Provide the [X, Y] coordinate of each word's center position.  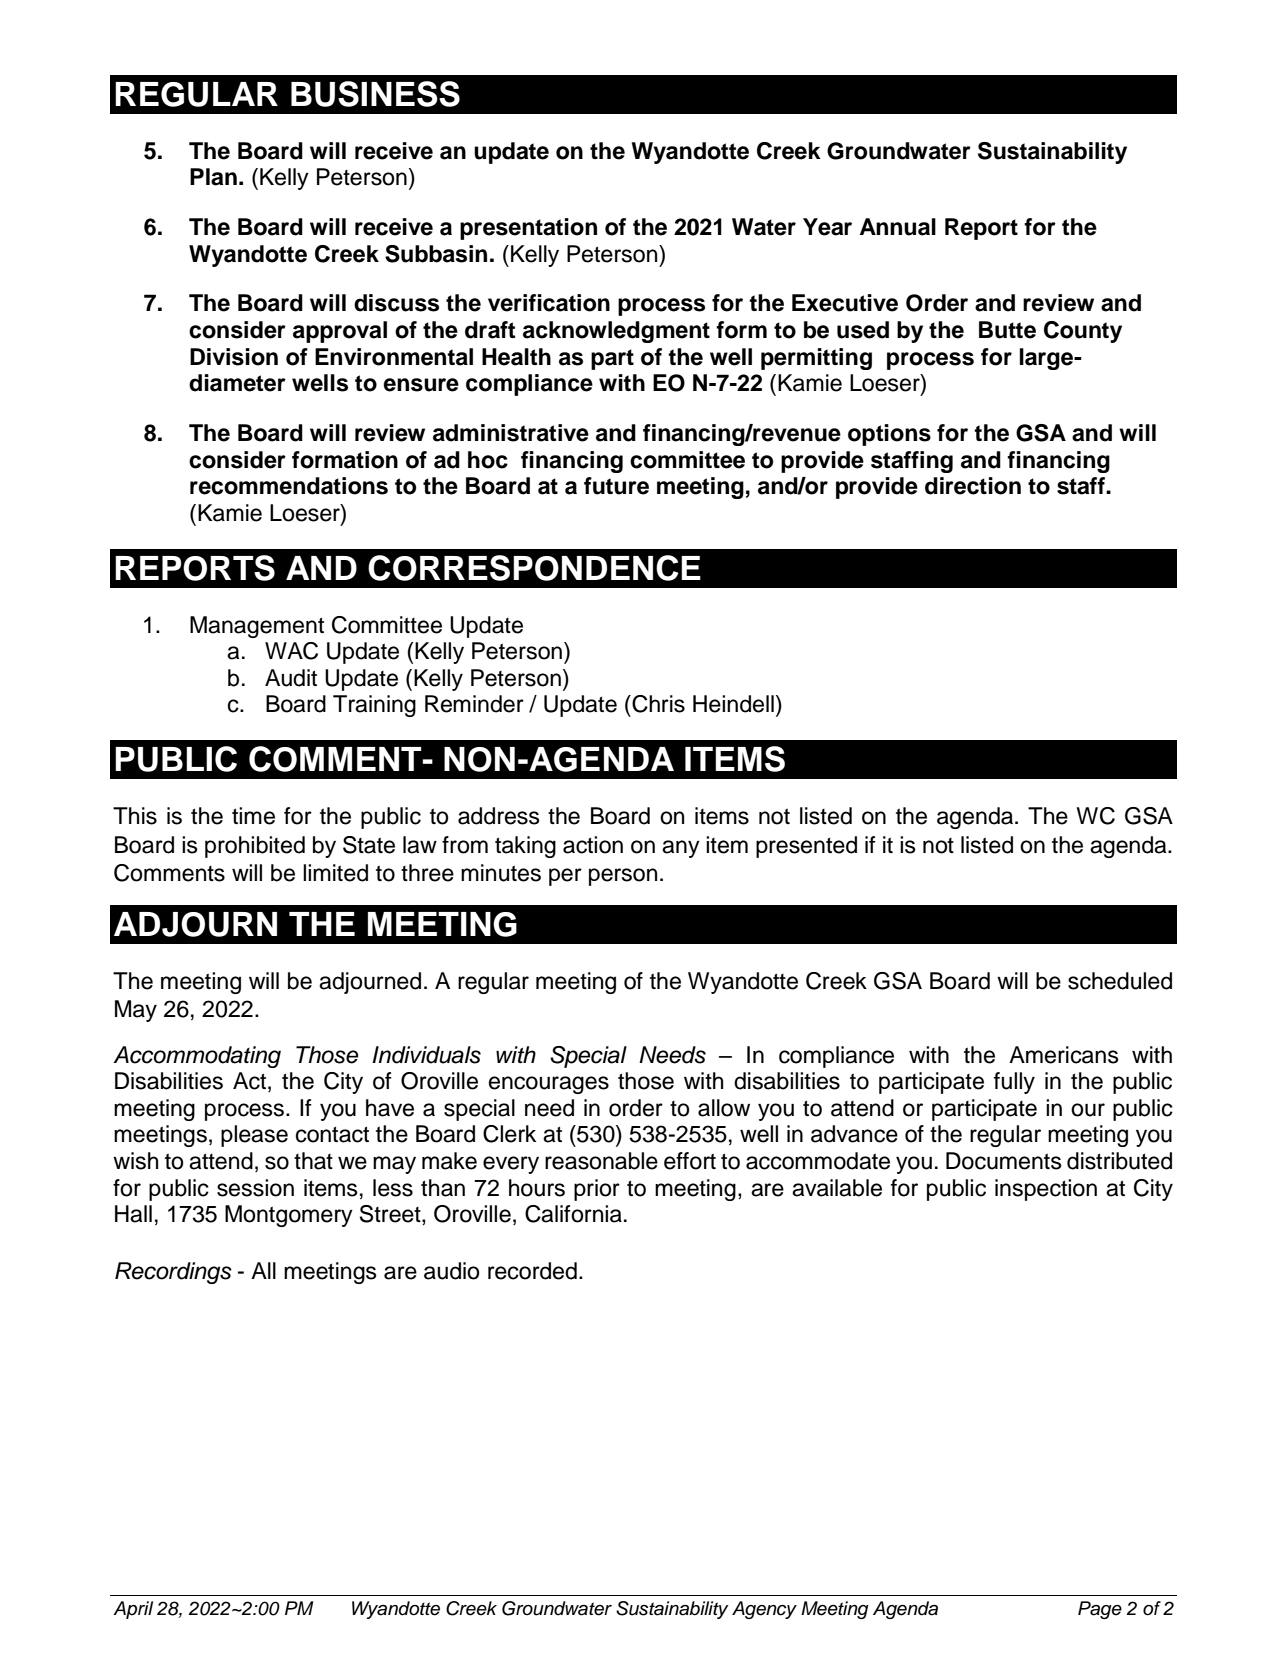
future [616, 486]
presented [806, 847]
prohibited [255, 847]
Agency [764, 1610]
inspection [1046, 1190]
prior [597, 1190]
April [133, 1610]
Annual [898, 227]
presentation [528, 229]
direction [973, 486]
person [623, 877]
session [255, 1188]
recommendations [289, 486]
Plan [213, 177]
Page [1100, 1610]
